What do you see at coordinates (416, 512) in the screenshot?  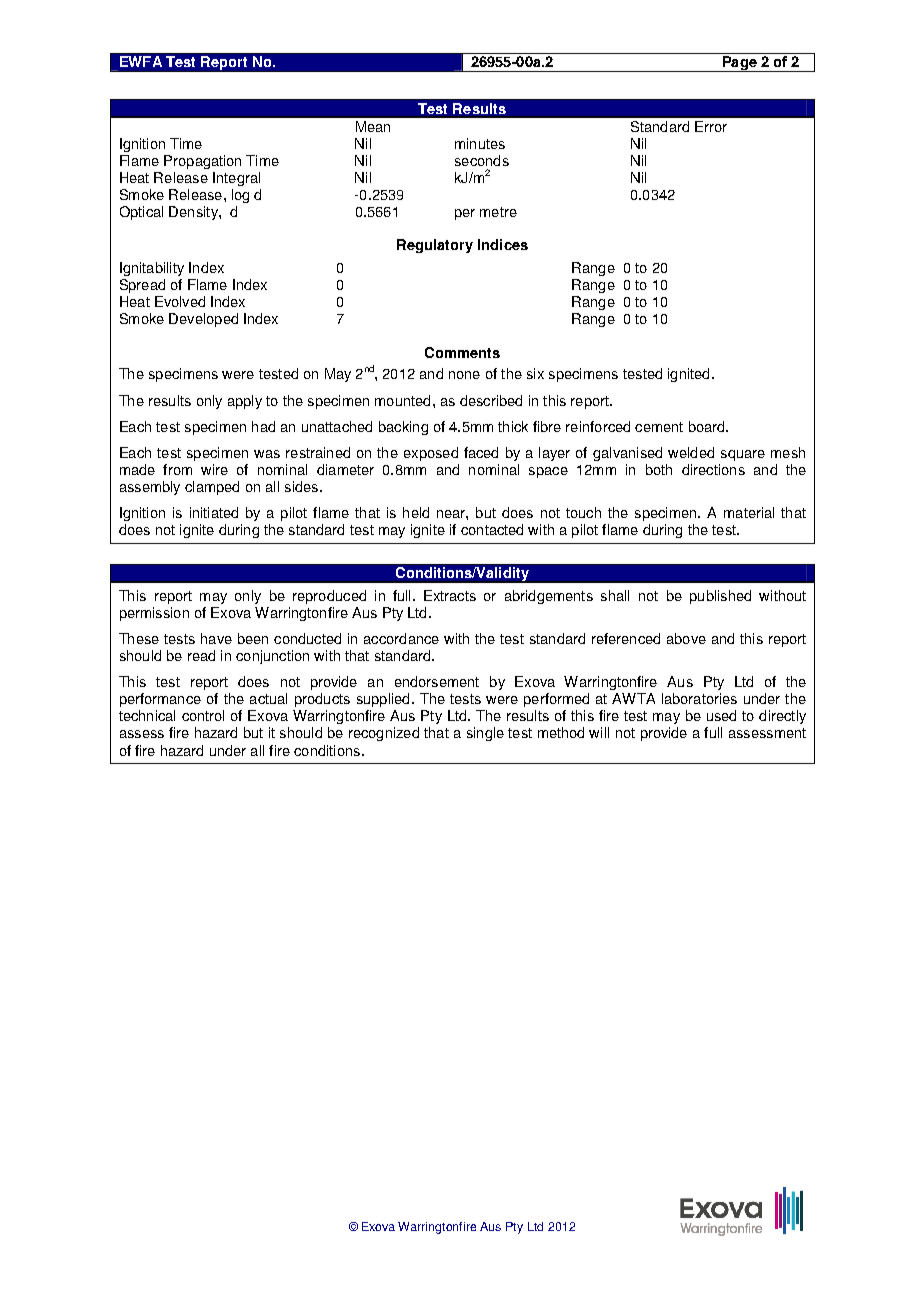 I see `held` at bounding box center [416, 512].
